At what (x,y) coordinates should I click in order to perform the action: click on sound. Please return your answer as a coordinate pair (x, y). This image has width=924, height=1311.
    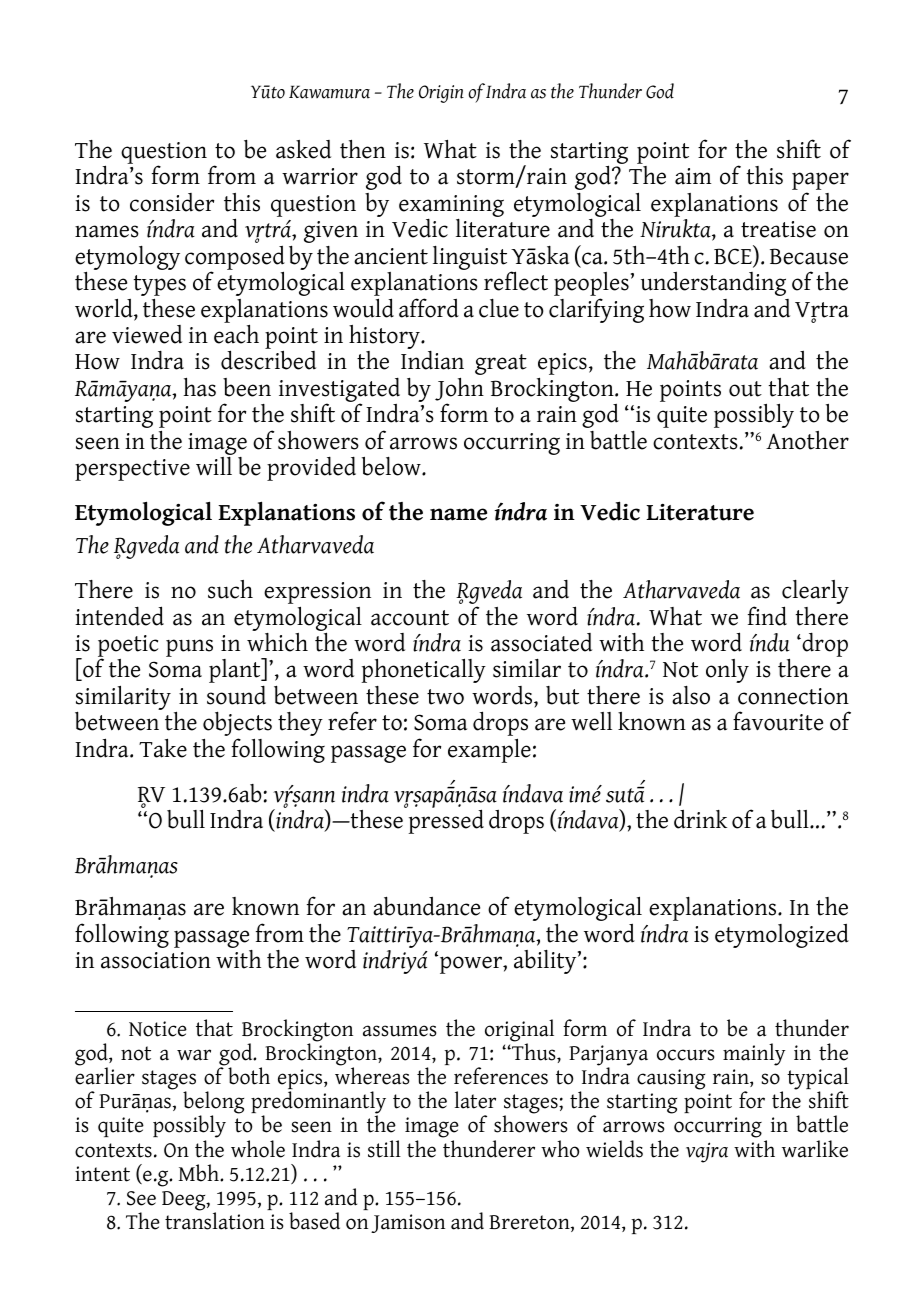
    Looking at the image, I should click on (236, 695).
